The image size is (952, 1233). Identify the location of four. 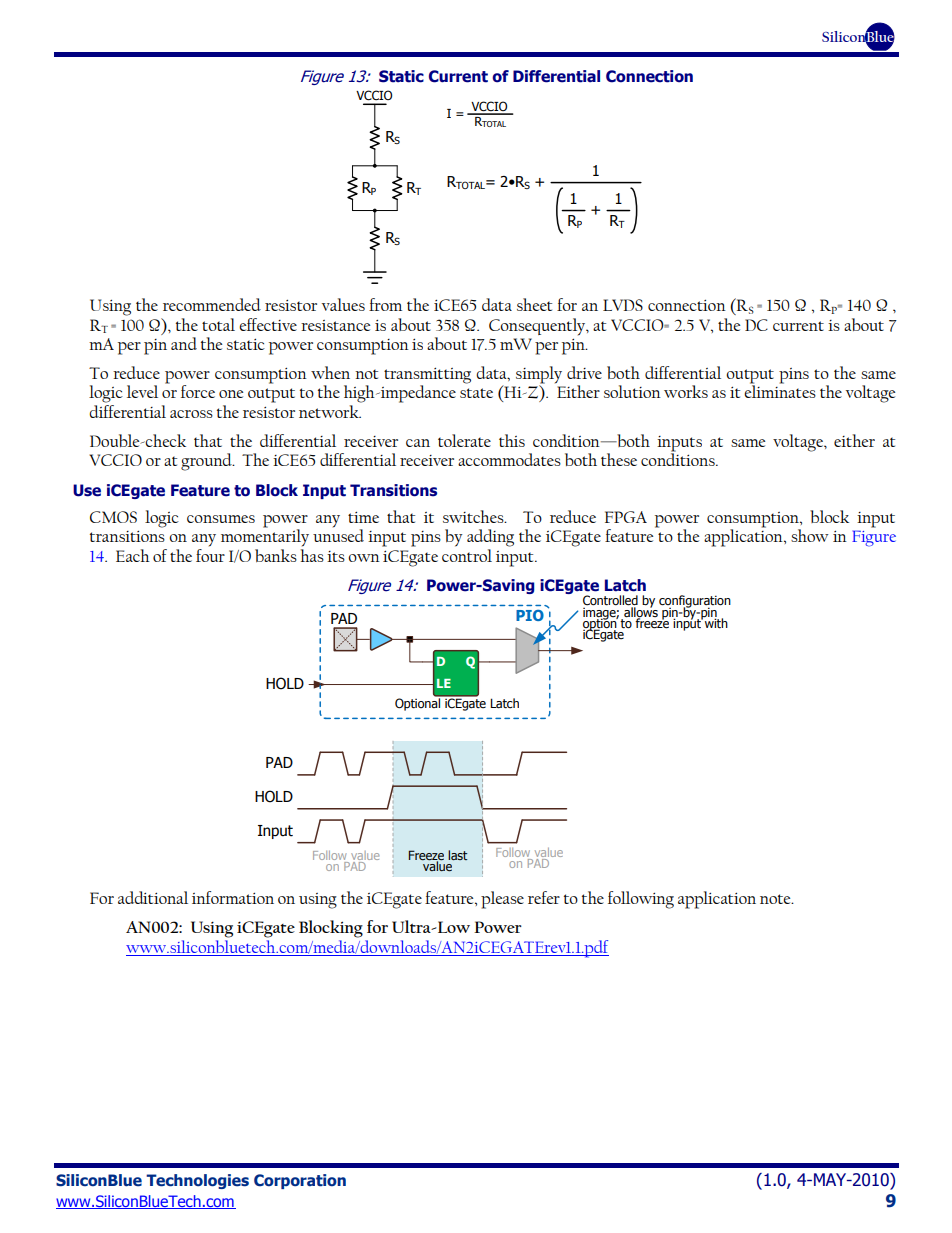
(210, 555).
